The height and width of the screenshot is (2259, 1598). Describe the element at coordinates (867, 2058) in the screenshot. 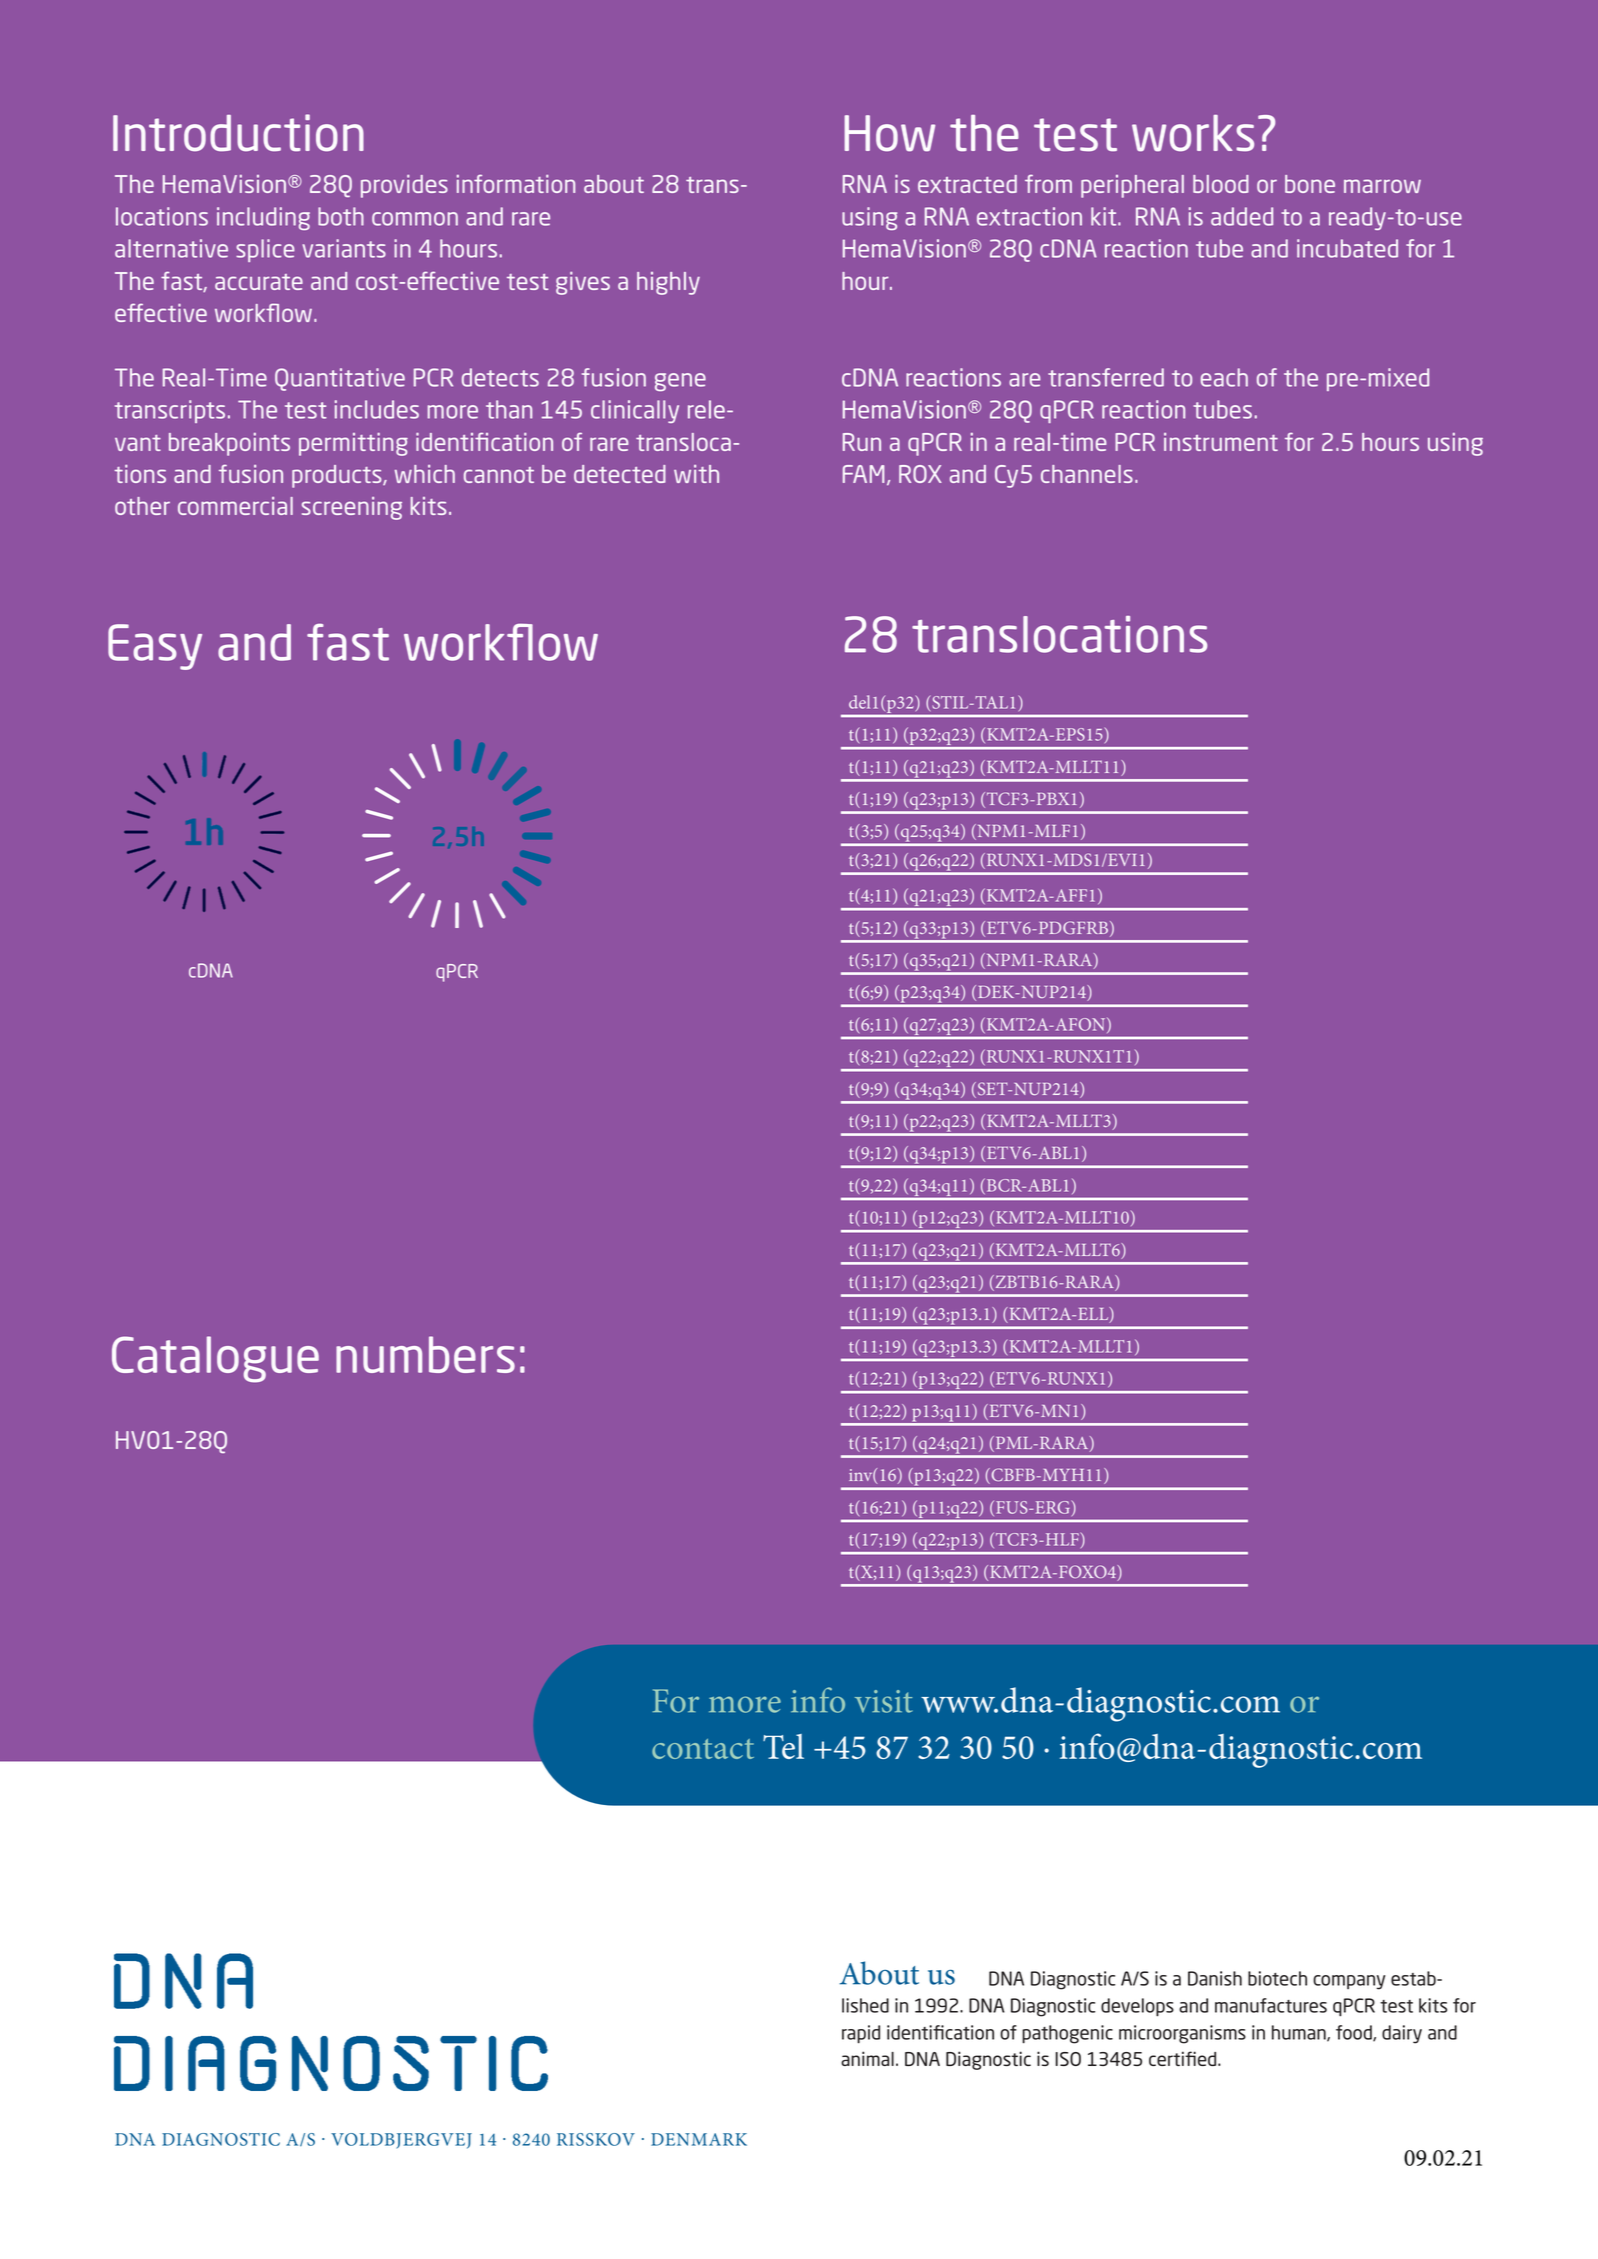

I see `animal` at that location.
